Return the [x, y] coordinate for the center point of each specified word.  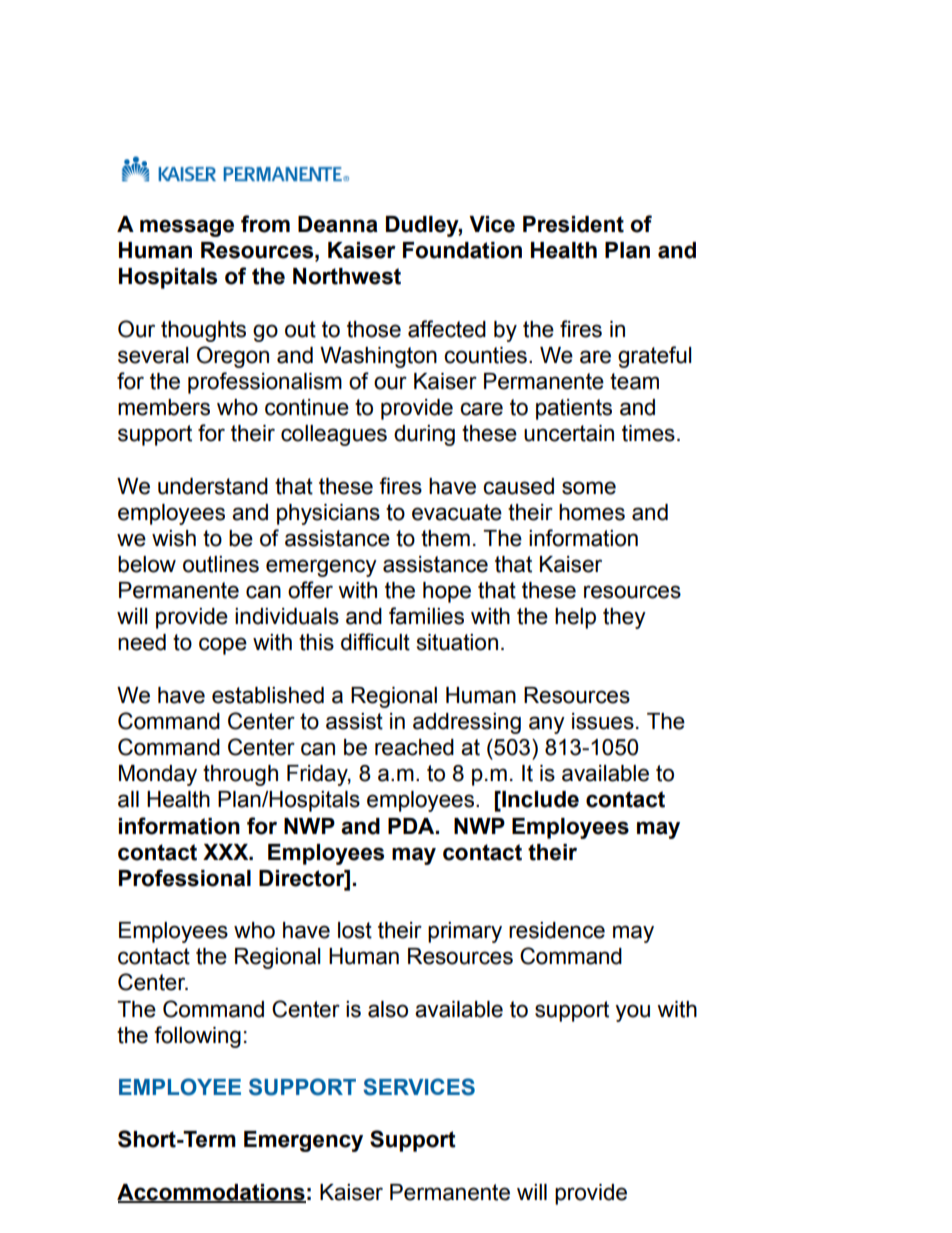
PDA [412, 826]
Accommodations [211, 1193]
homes [592, 512]
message [187, 228]
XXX [227, 852]
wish [174, 538]
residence [557, 930]
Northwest [347, 276]
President [573, 224]
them [445, 538]
